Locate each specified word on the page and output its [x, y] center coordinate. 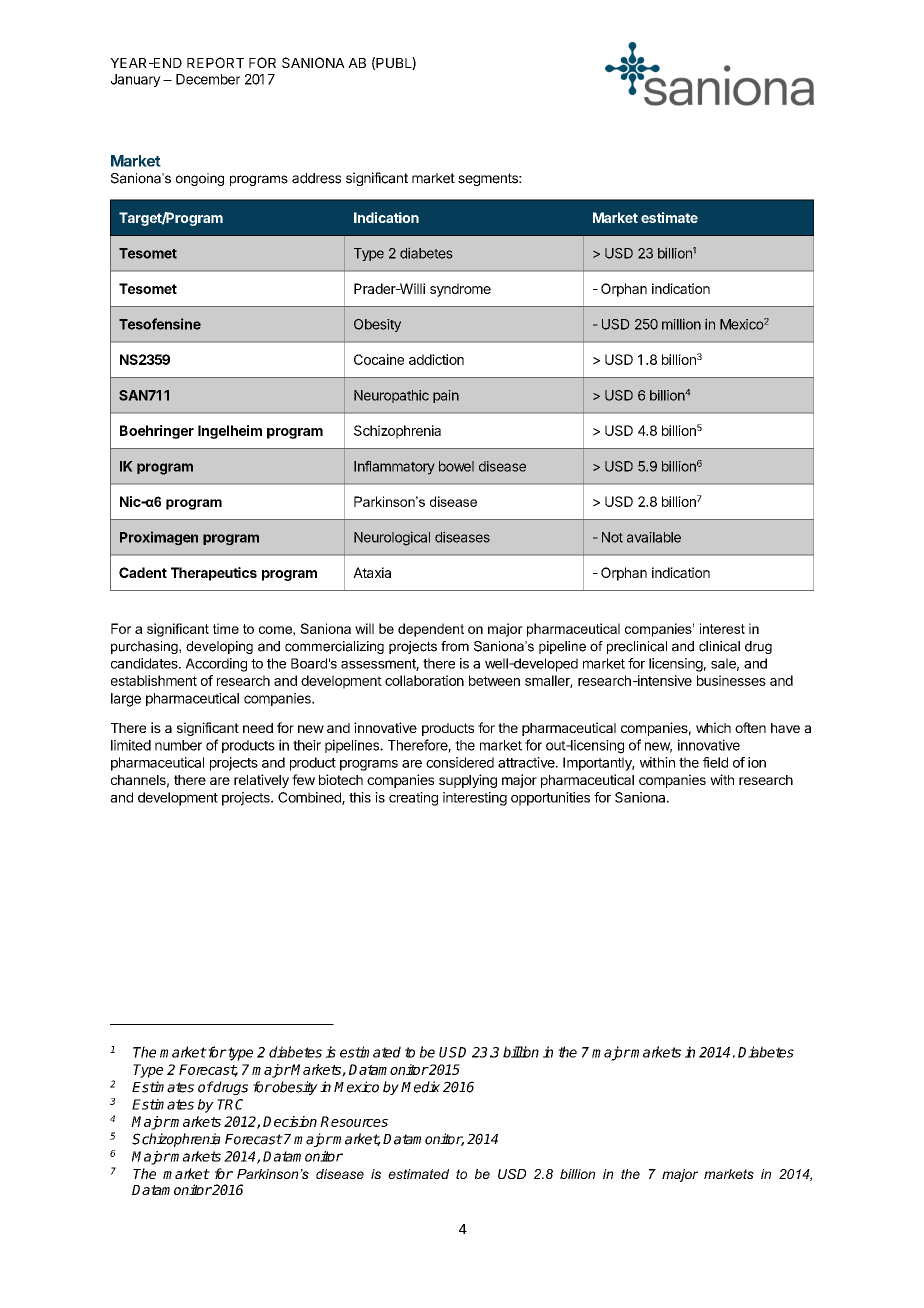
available [654, 537]
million [681, 324]
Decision [290, 1121]
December [208, 79]
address [316, 178]
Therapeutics [214, 574]
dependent [431, 630]
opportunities [550, 799]
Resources [354, 1121]
